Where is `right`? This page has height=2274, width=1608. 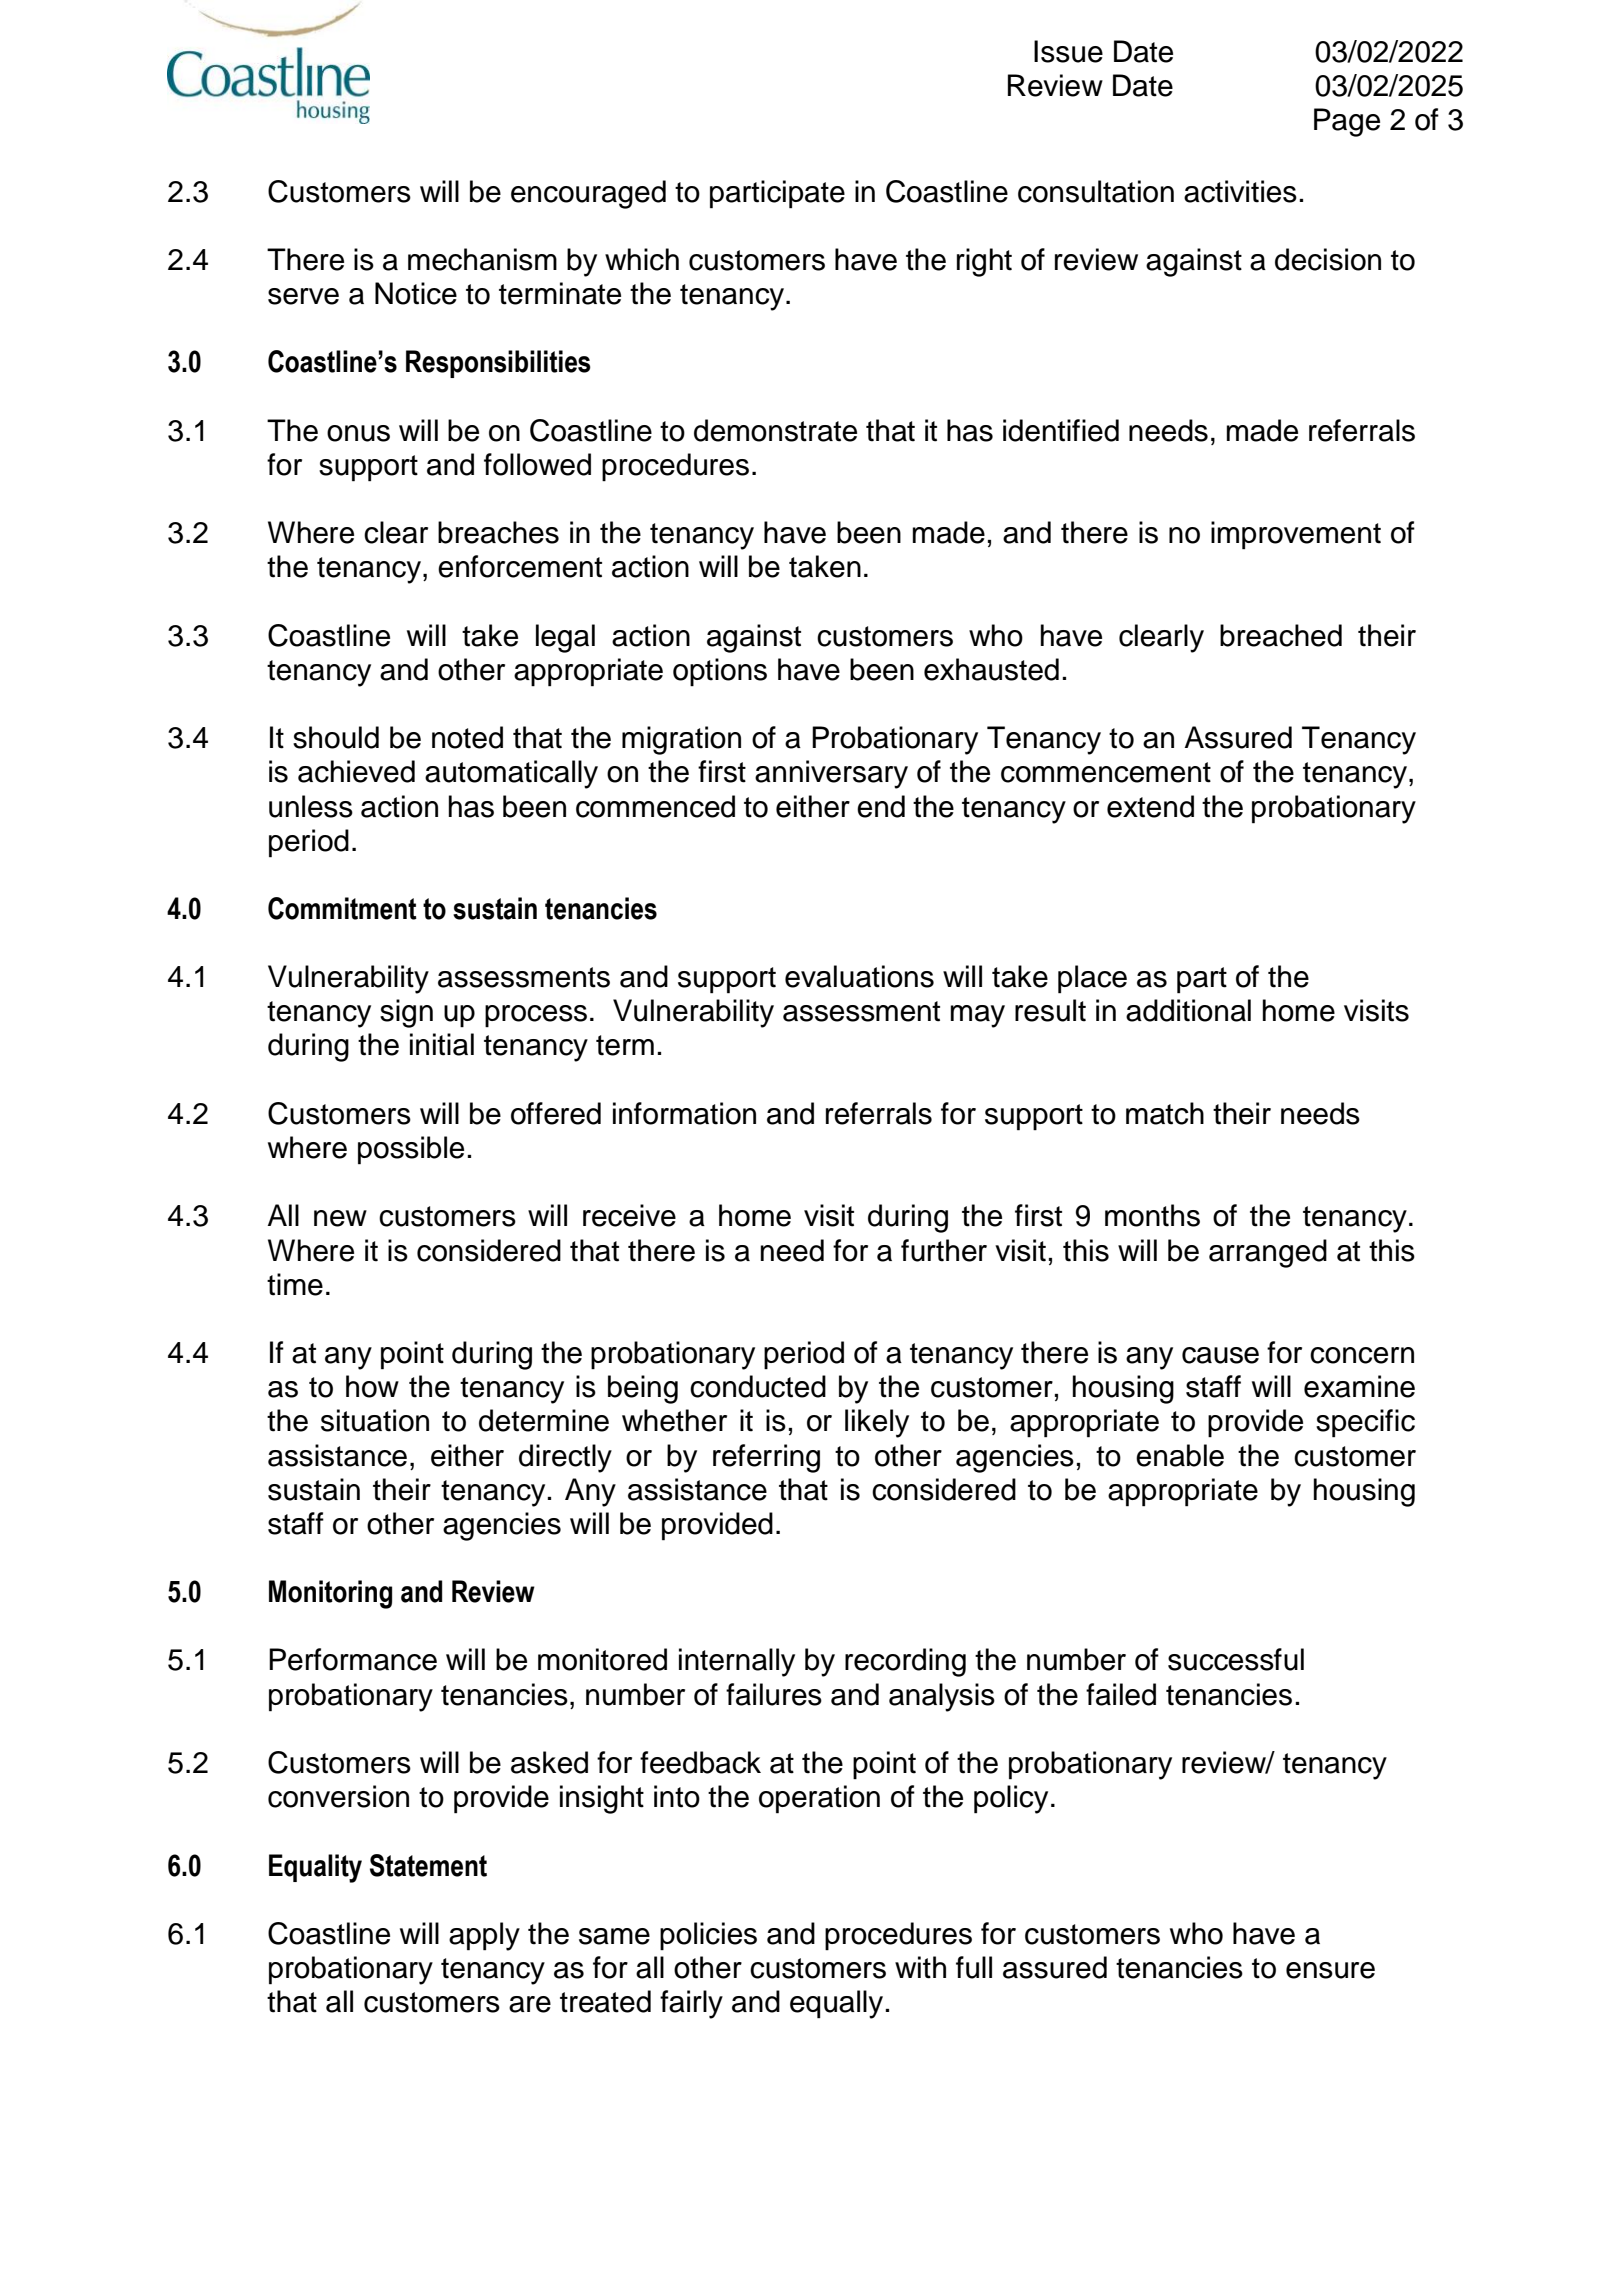 right is located at coordinates (984, 262).
